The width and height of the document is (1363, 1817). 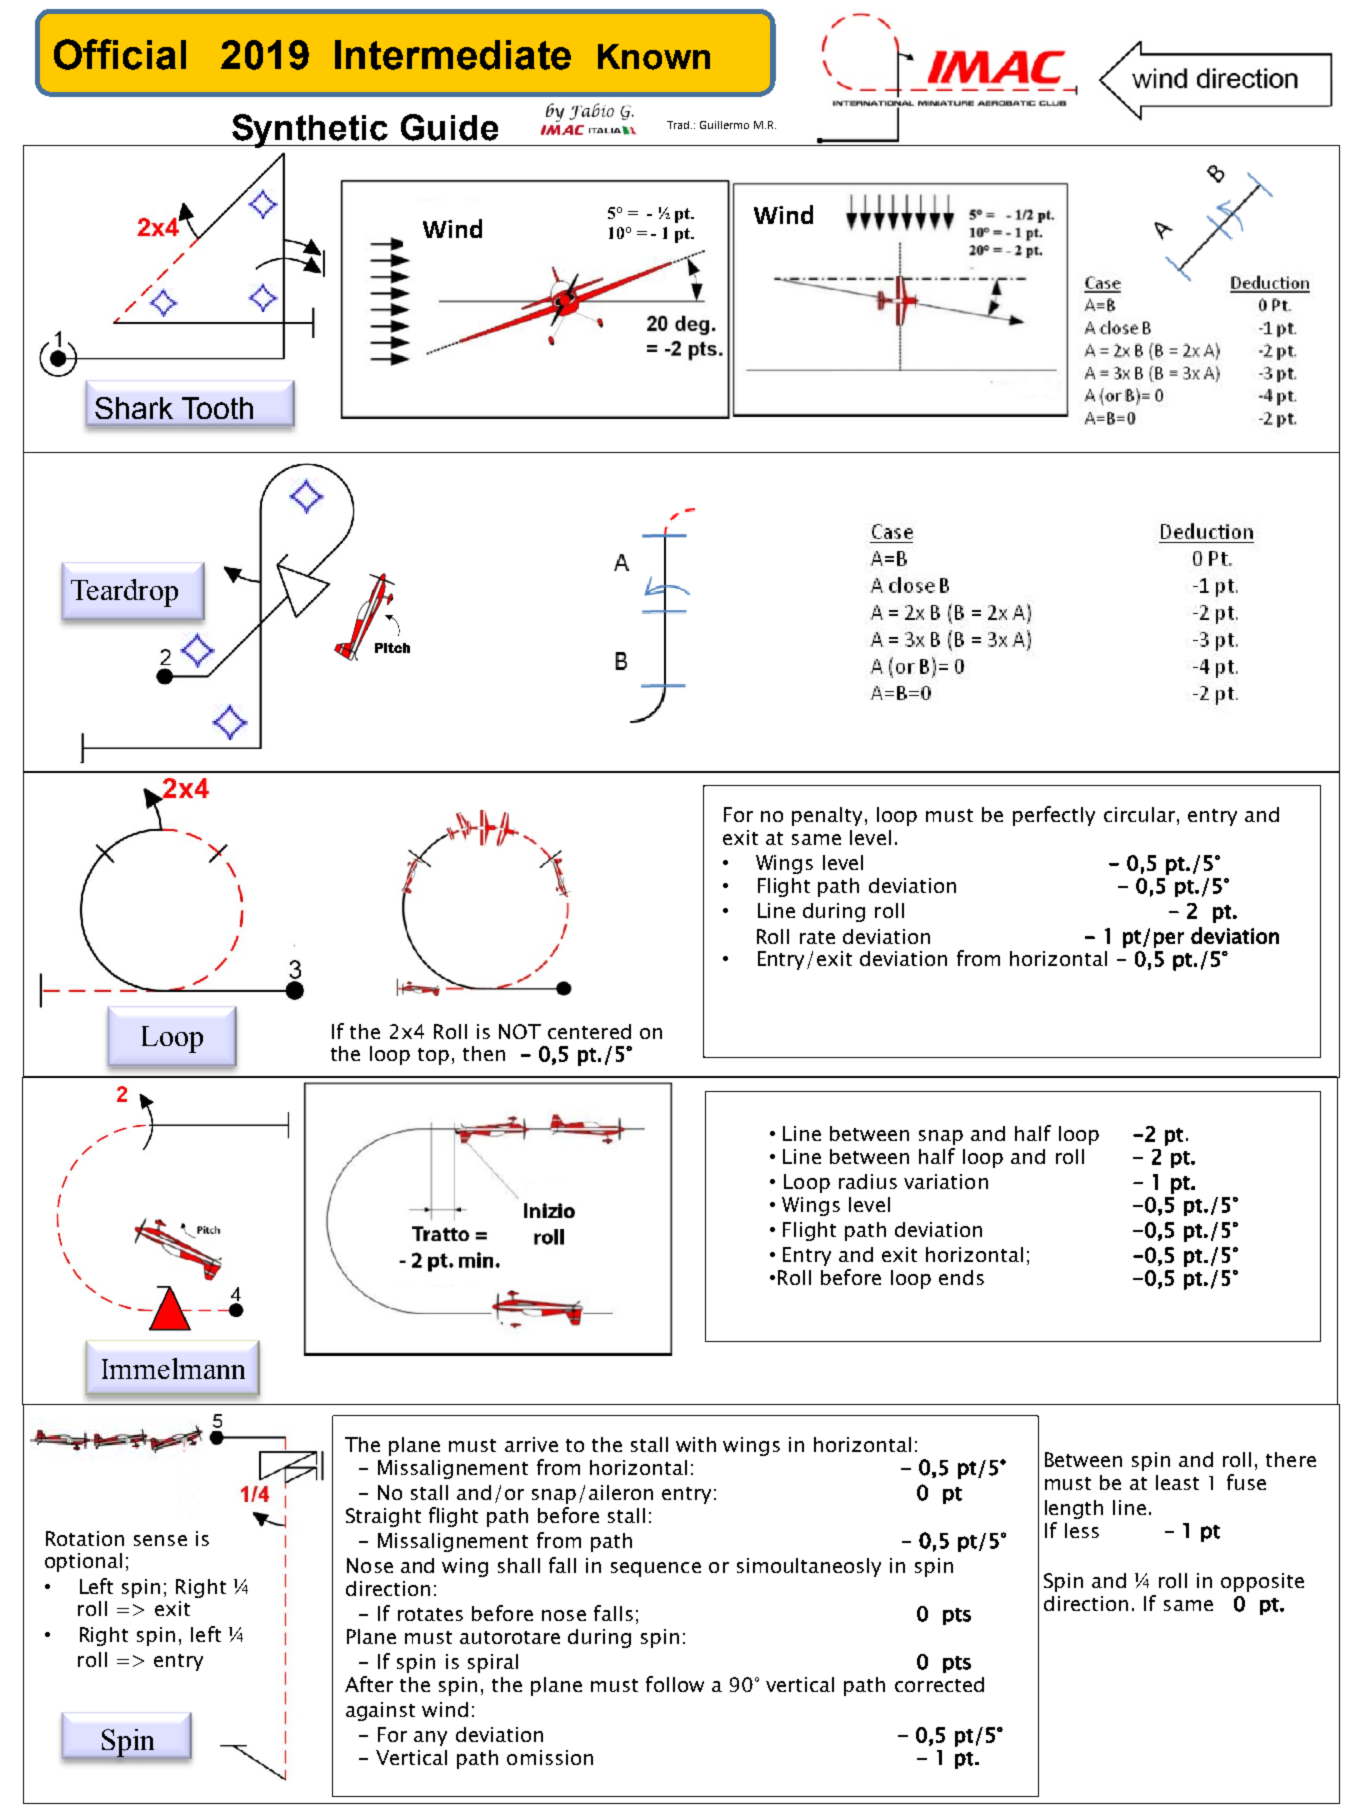 What do you see at coordinates (1177, 1482) in the document?
I see `least` at bounding box center [1177, 1482].
